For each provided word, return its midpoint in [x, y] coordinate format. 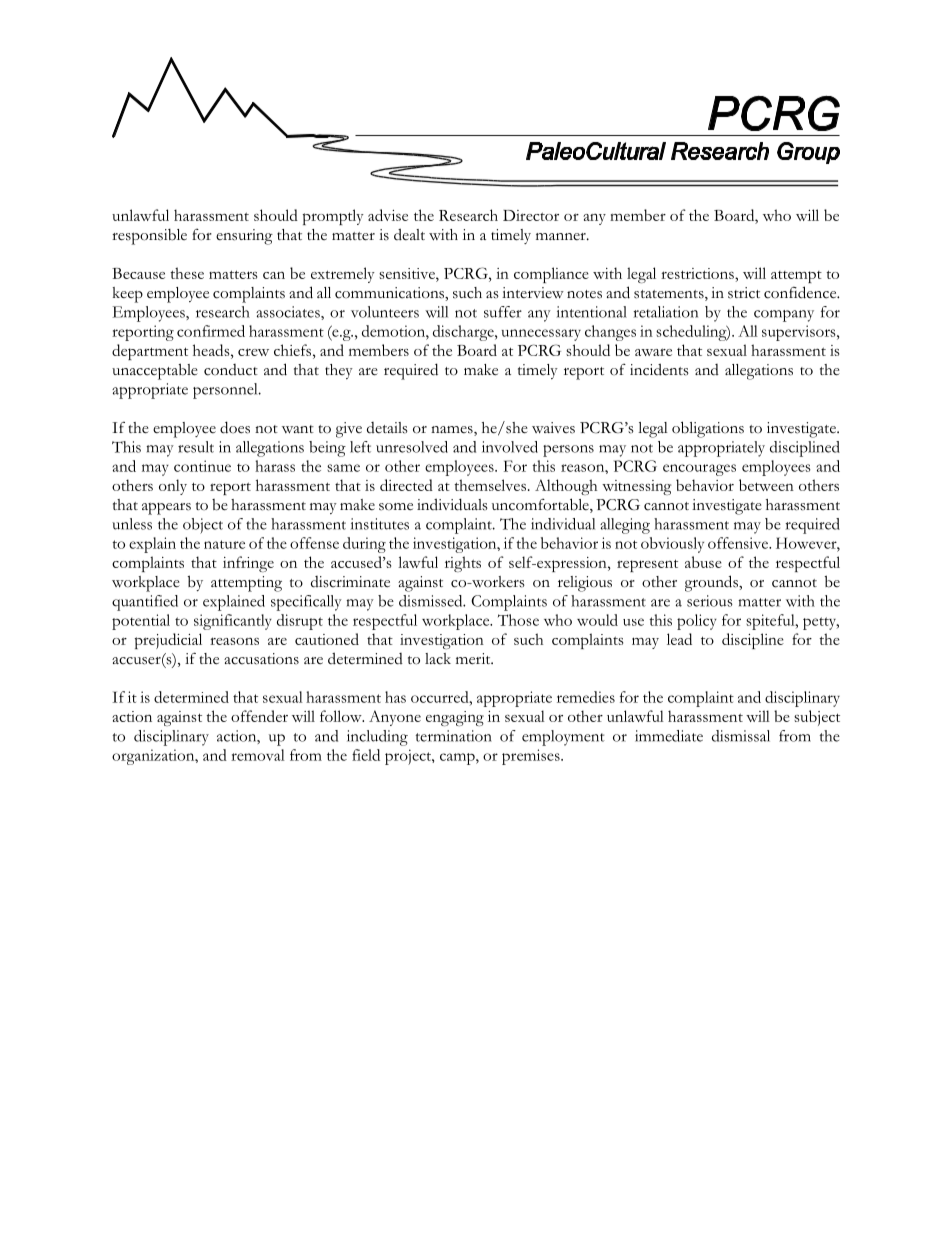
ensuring [244, 237]
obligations [708, 429]
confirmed [211, 331]
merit [474, 659]
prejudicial [168, 641]
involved [510, 447]
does [235, 427]
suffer [503, 312]
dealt [409, 234]
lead [679, 639]
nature [224, 544]
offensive [739, 543]
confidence [801, 292]
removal [258, 755]
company [784, 316]
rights [463, 564]
